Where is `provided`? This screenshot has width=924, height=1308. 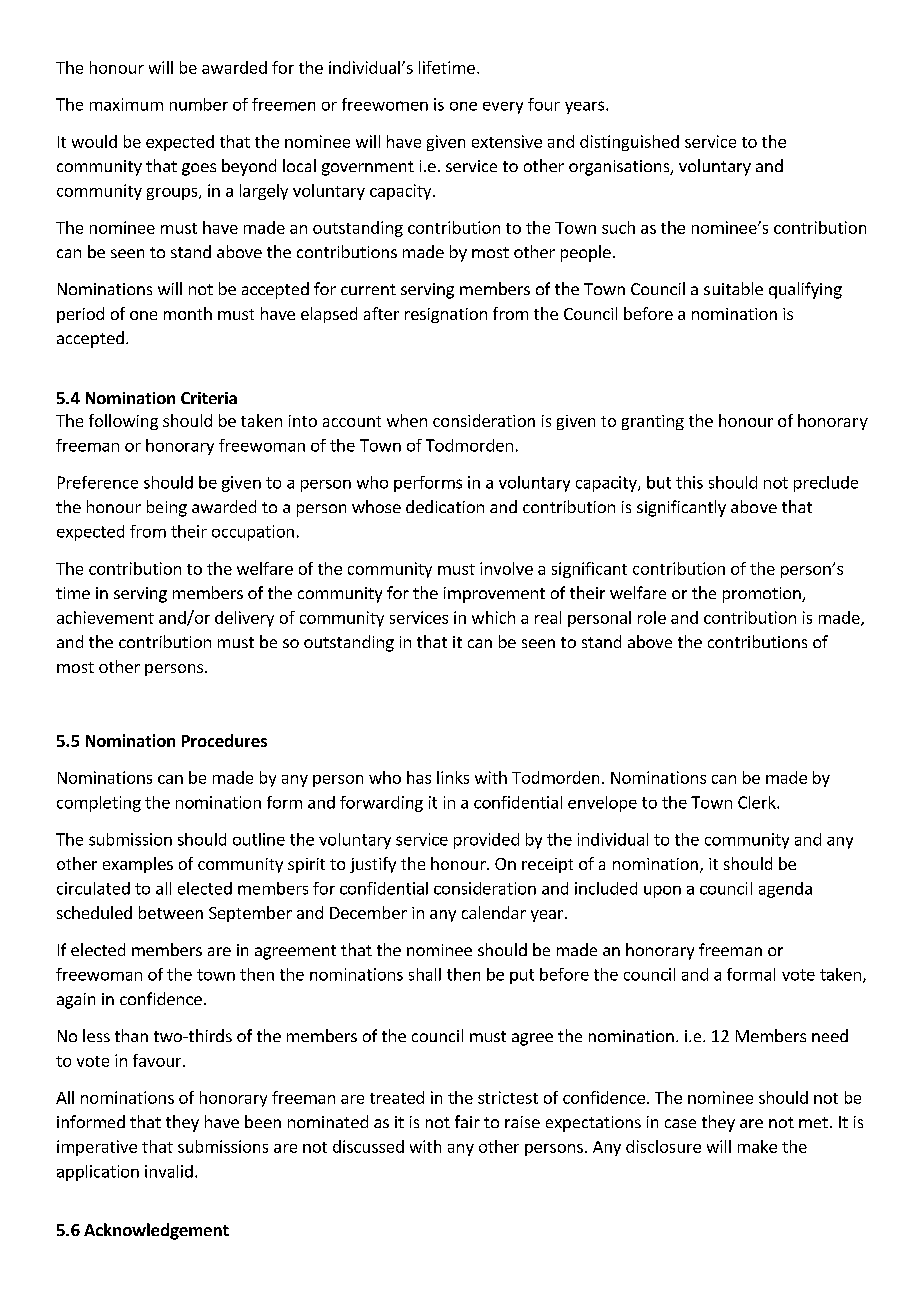
provided is located at coordinates (486, 841).
